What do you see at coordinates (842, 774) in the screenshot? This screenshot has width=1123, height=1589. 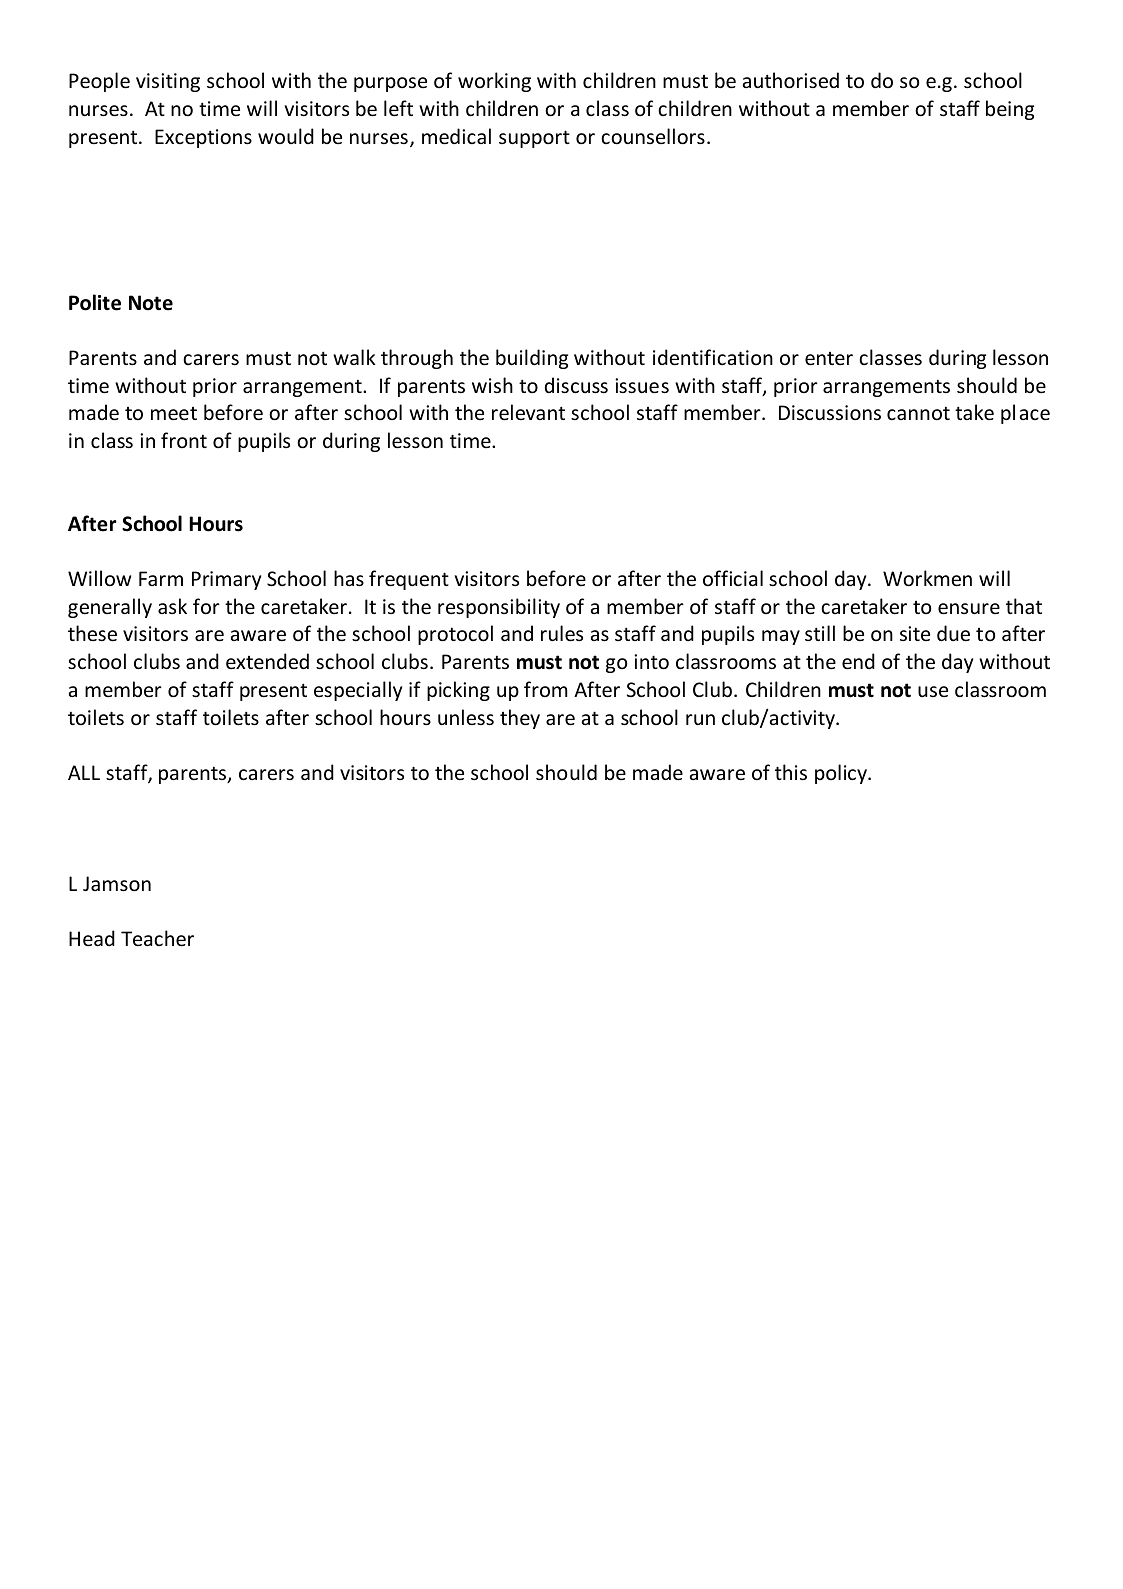 I see `policy` at bounding box center [842, 774].
